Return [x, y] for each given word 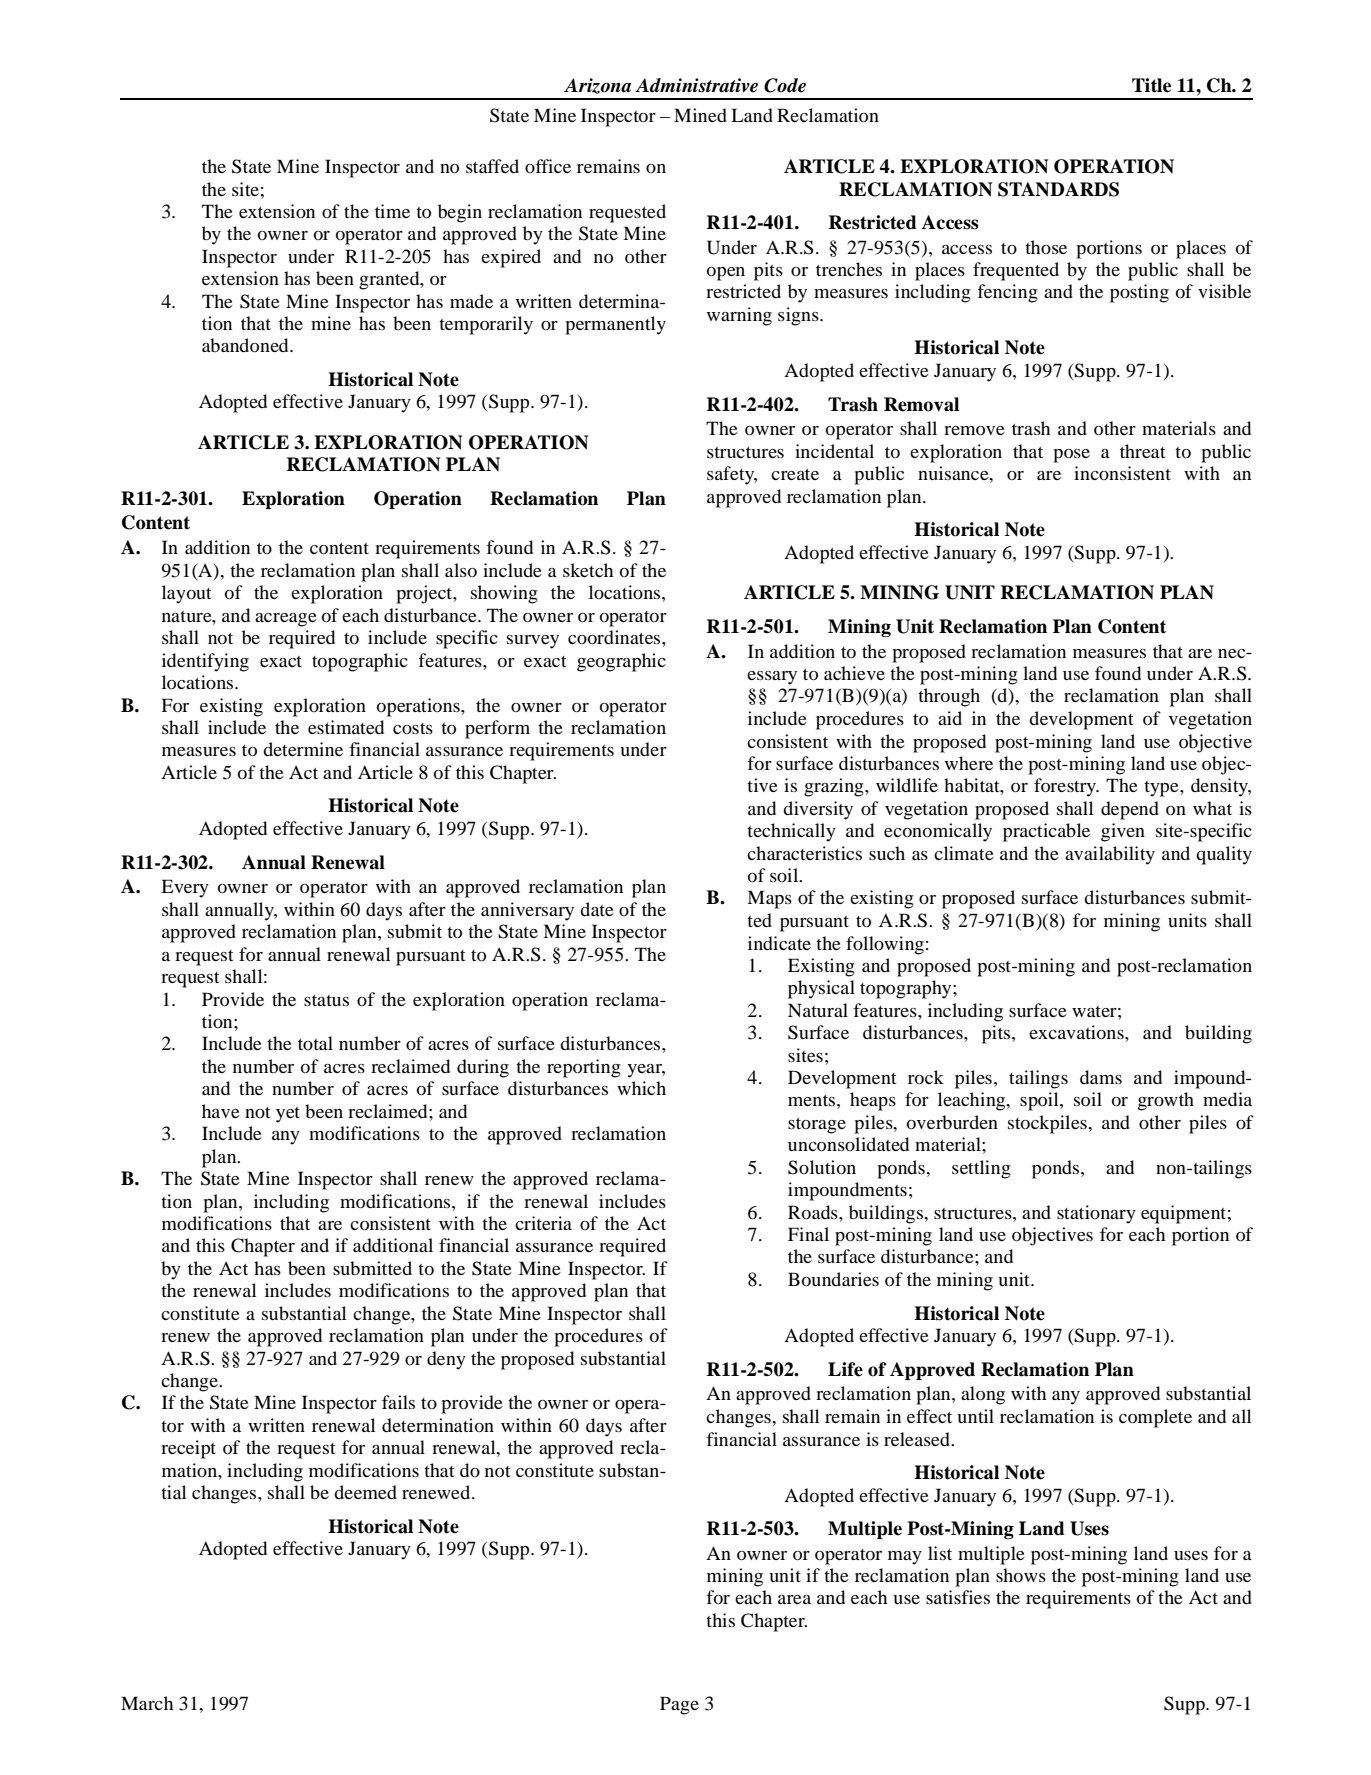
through [949, 697]
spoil [1040, 1101]
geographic [621, 662]
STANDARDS [1058, 189]
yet [288, 1115]
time [392, 211]
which [641, 1088]
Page [679, 1705]
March [147, 1703]
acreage [286, 620]
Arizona [597, 86]
